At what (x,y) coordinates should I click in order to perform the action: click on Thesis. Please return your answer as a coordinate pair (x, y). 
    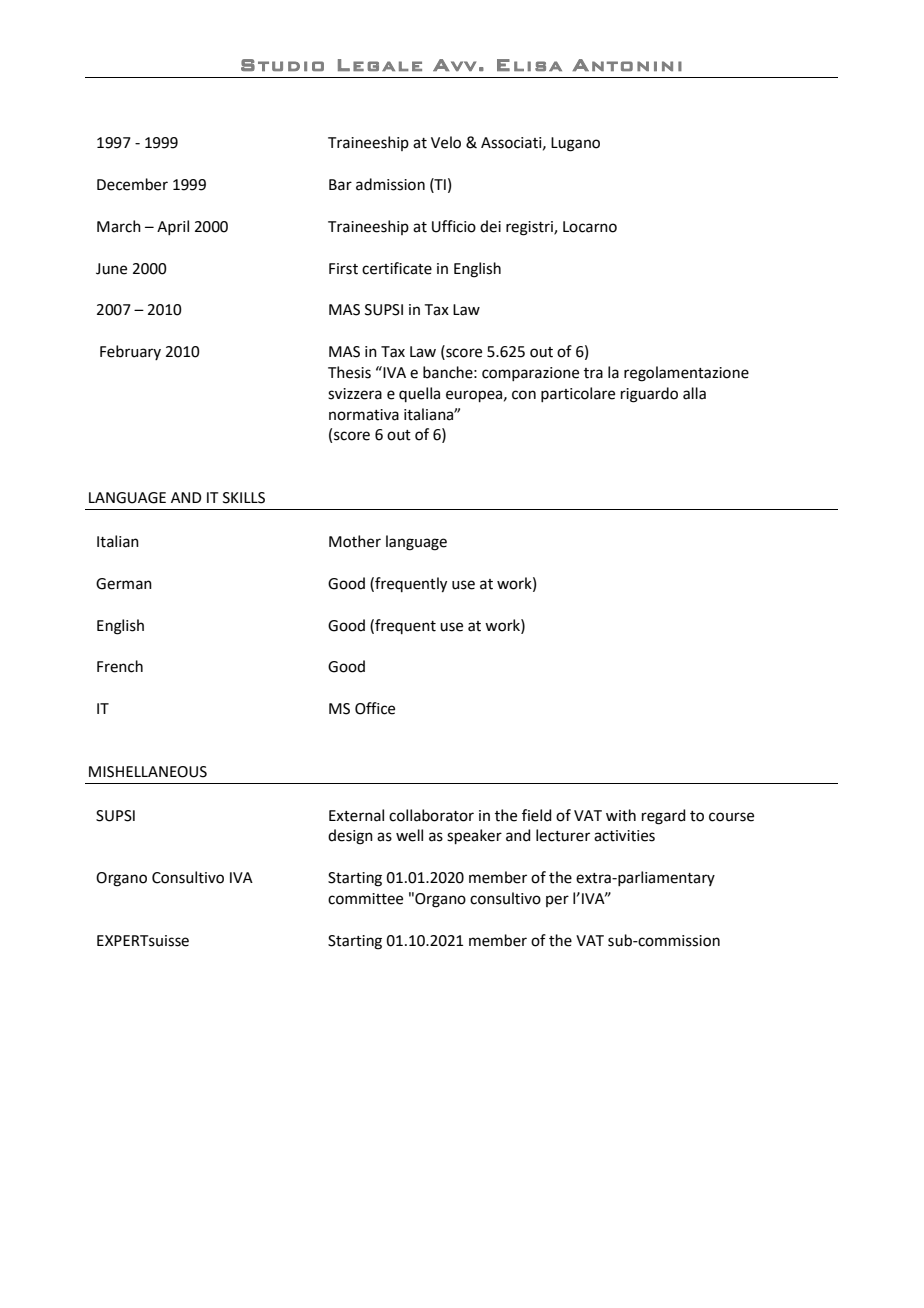
    Looking at the image, I should click on (349, 372).
